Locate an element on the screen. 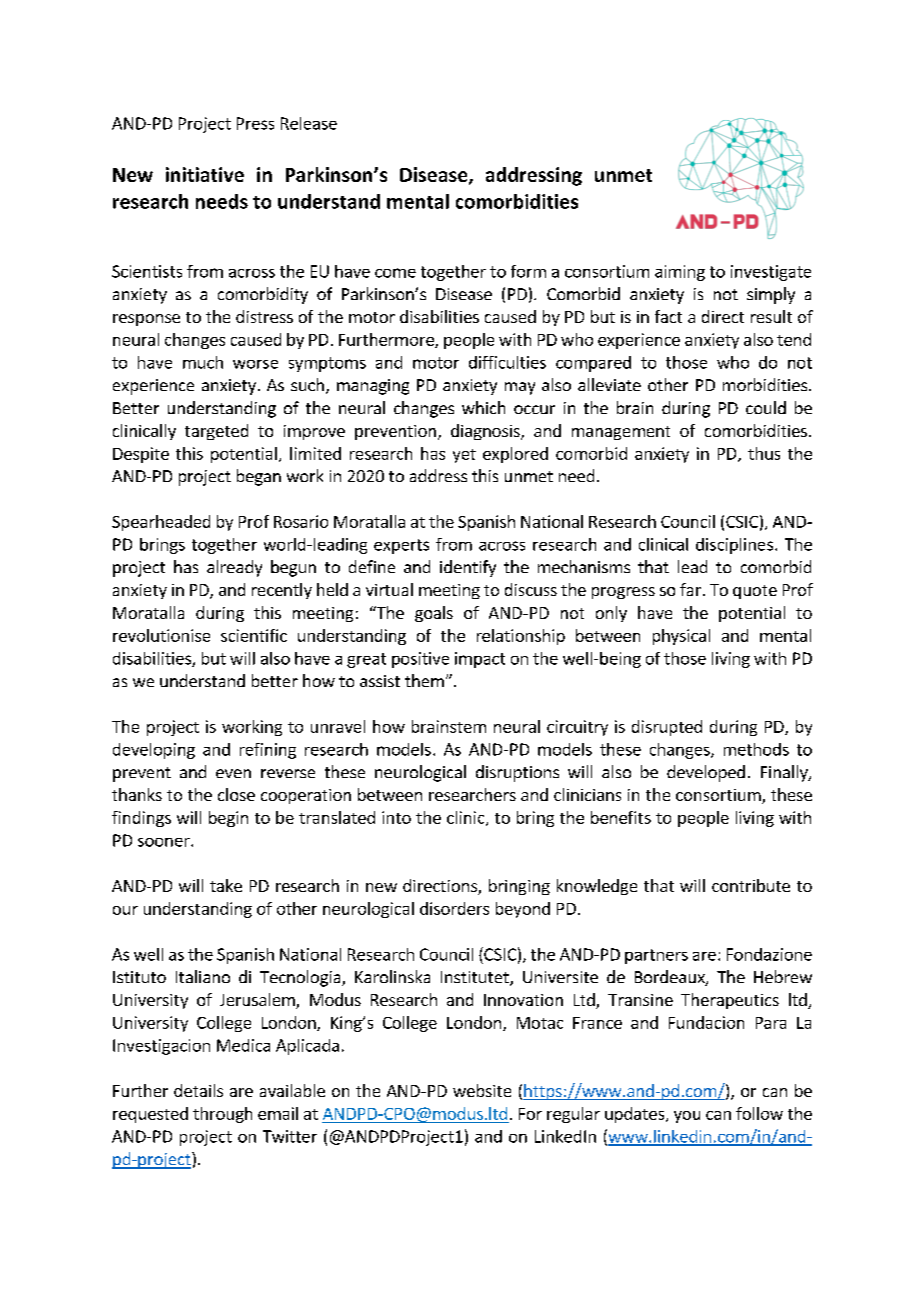  physical is located at coordinates (681, 637).
